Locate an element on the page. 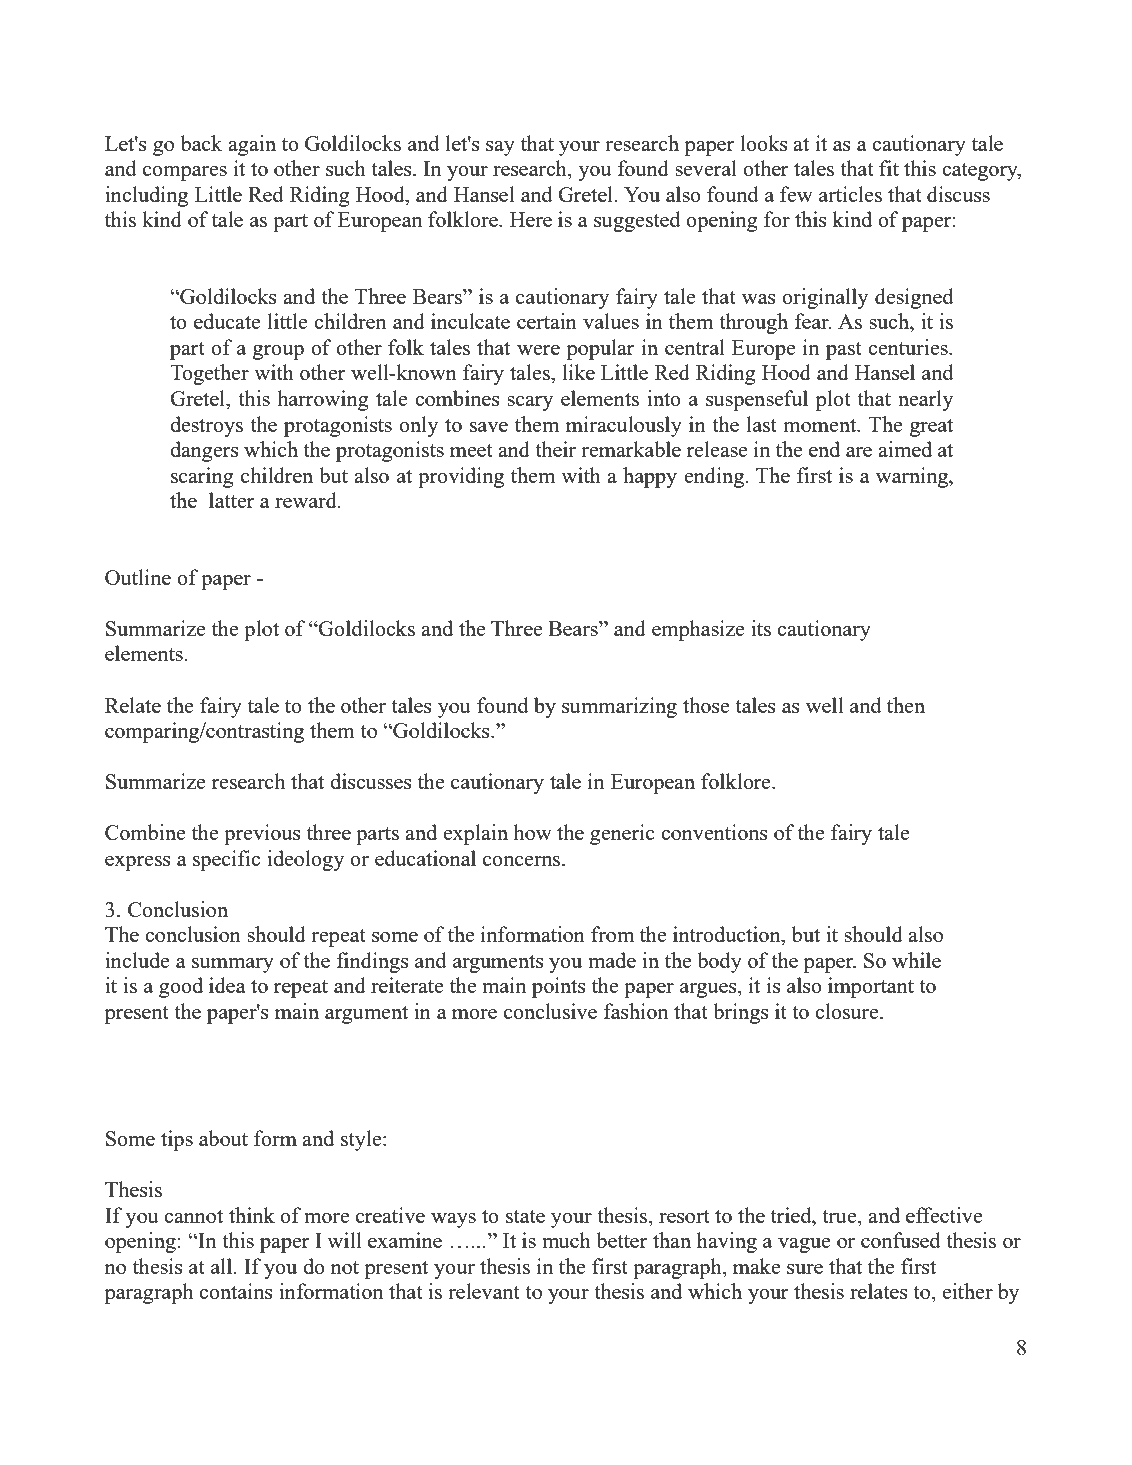 This page has width=1132, height=1465. contains is located at coordinates (236, 1291).
